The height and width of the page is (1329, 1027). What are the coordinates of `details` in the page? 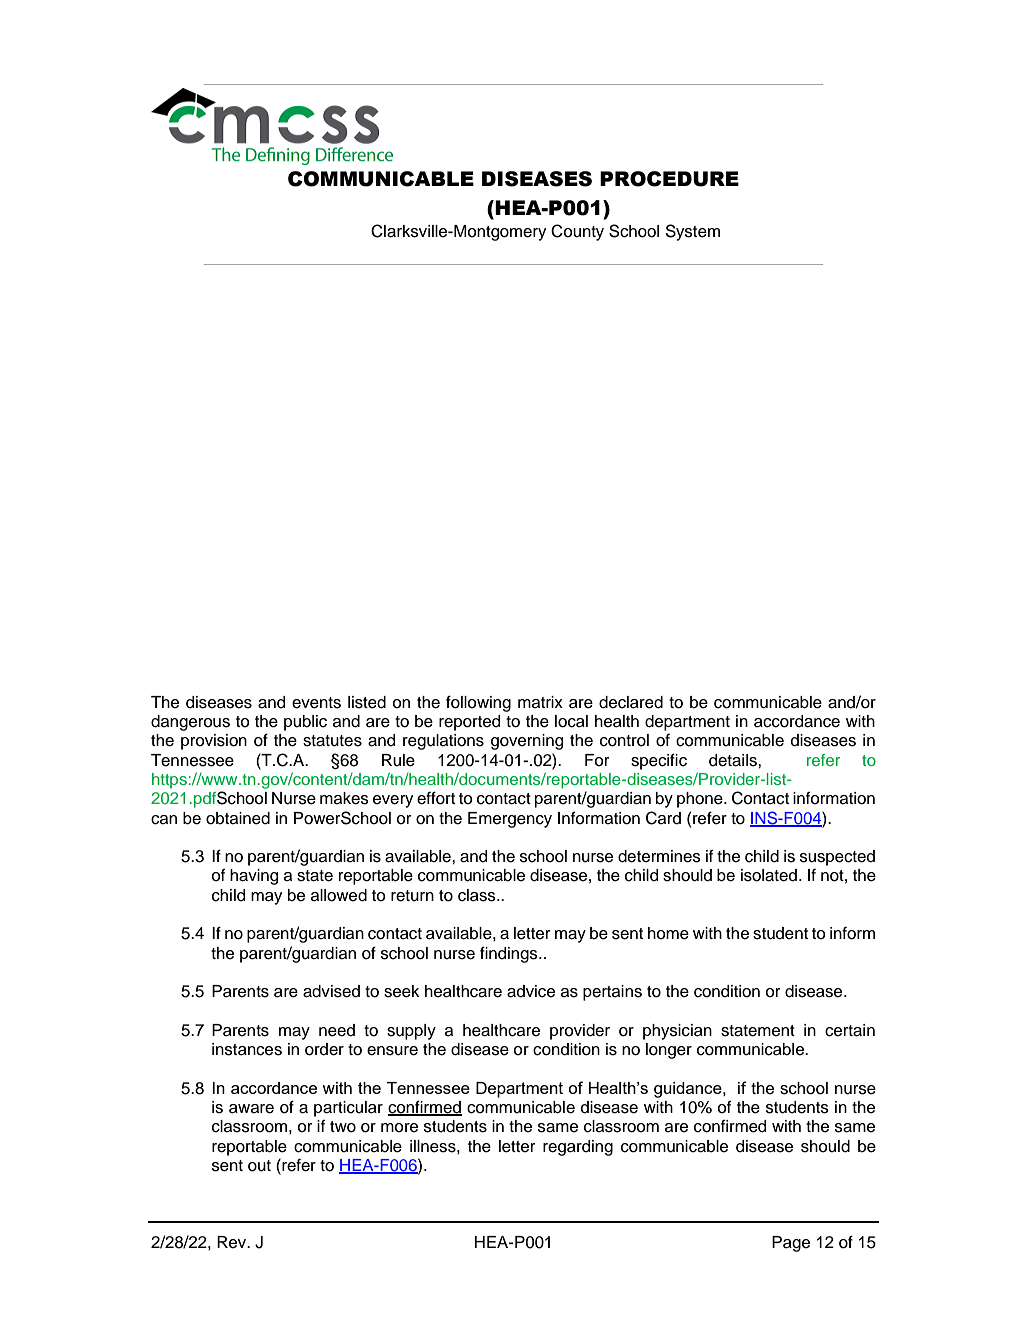 It's located at (734, 760).
